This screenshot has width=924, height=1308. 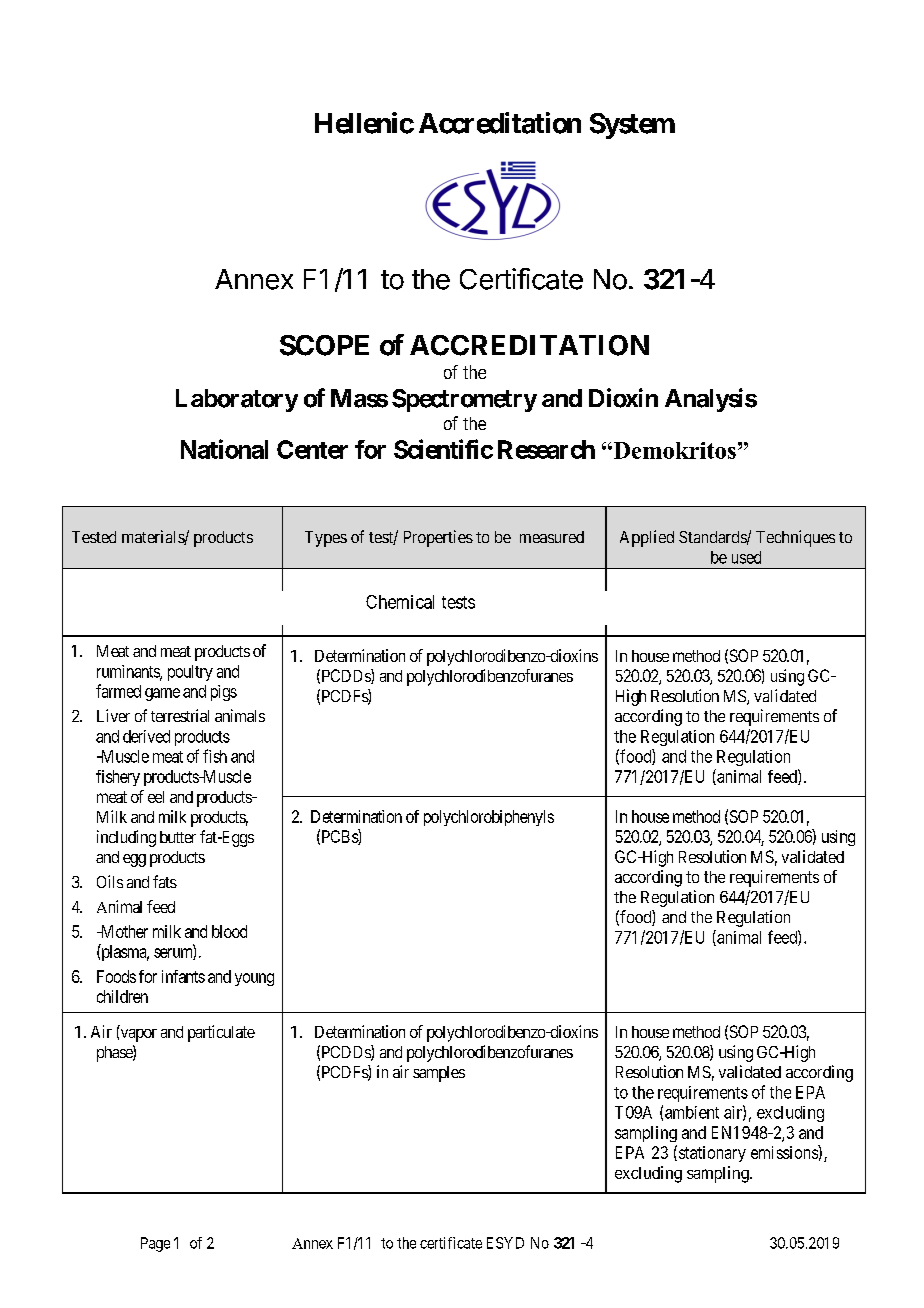 What do you see at coordinates (400, 602) in the screenshot?
I see `Chemical` at bounding box center [400, 602].
